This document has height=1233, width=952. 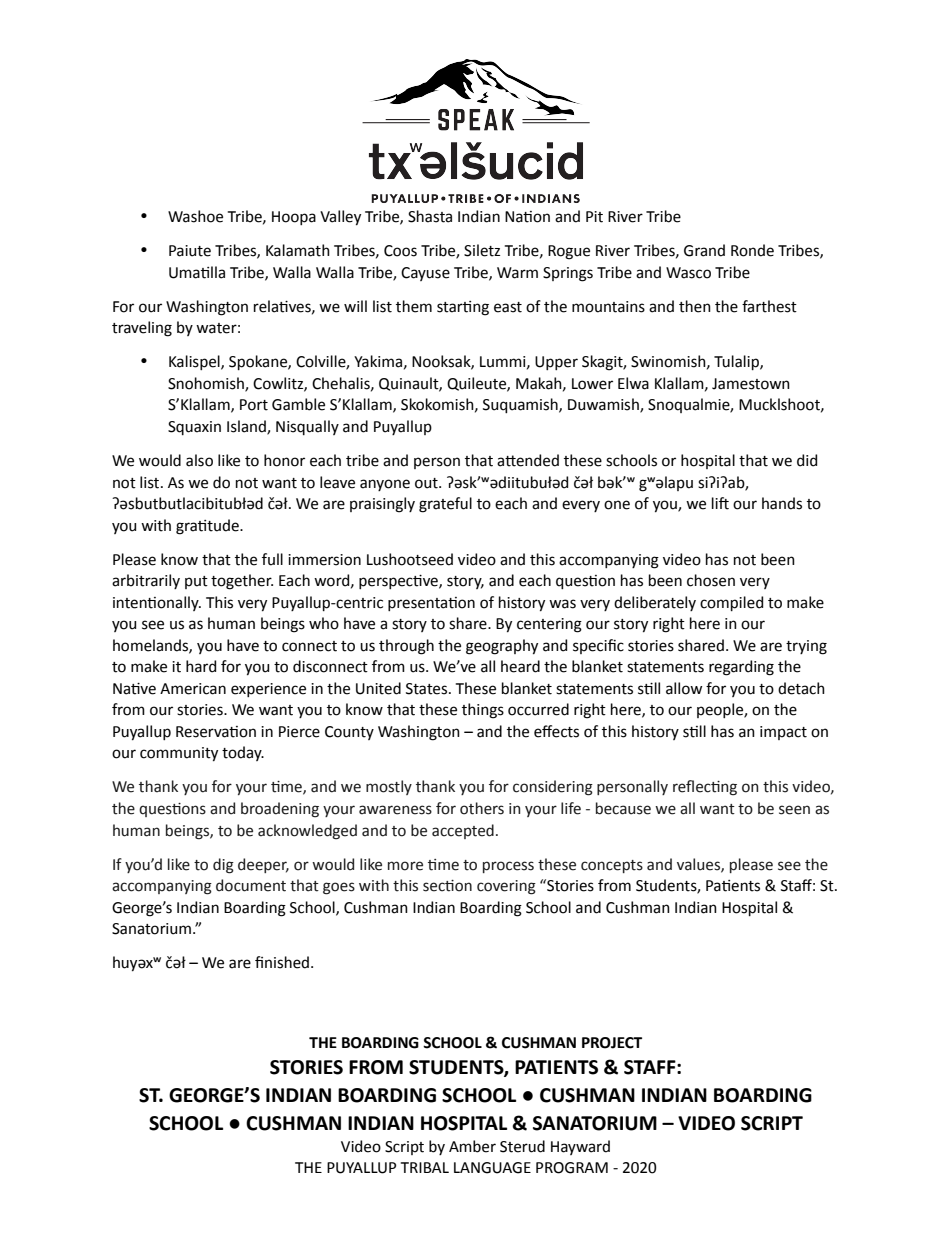 I want to click on dig, so click(x=223, y=866).
